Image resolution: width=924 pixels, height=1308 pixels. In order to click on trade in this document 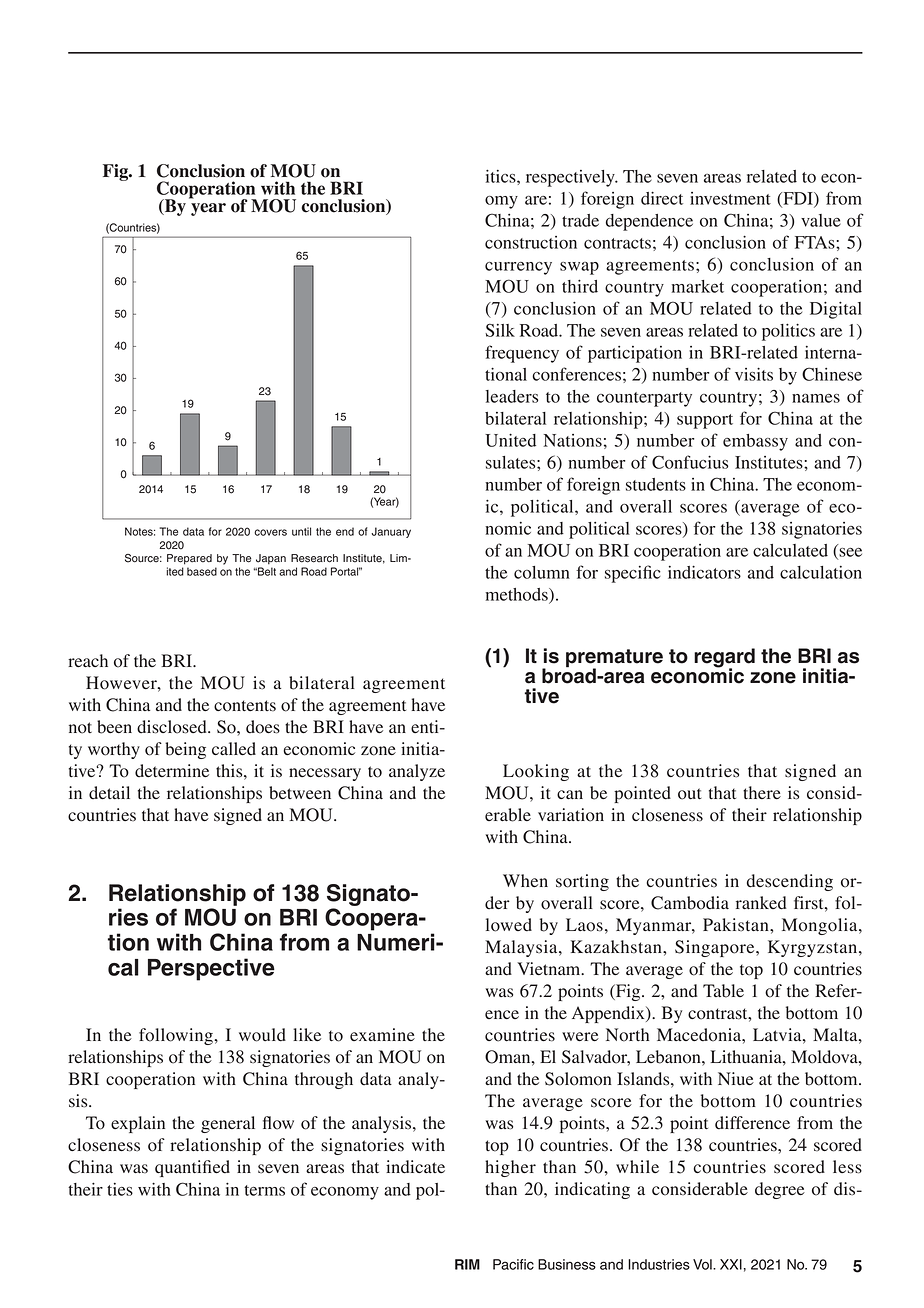, I will do `click(580, 220)`.
